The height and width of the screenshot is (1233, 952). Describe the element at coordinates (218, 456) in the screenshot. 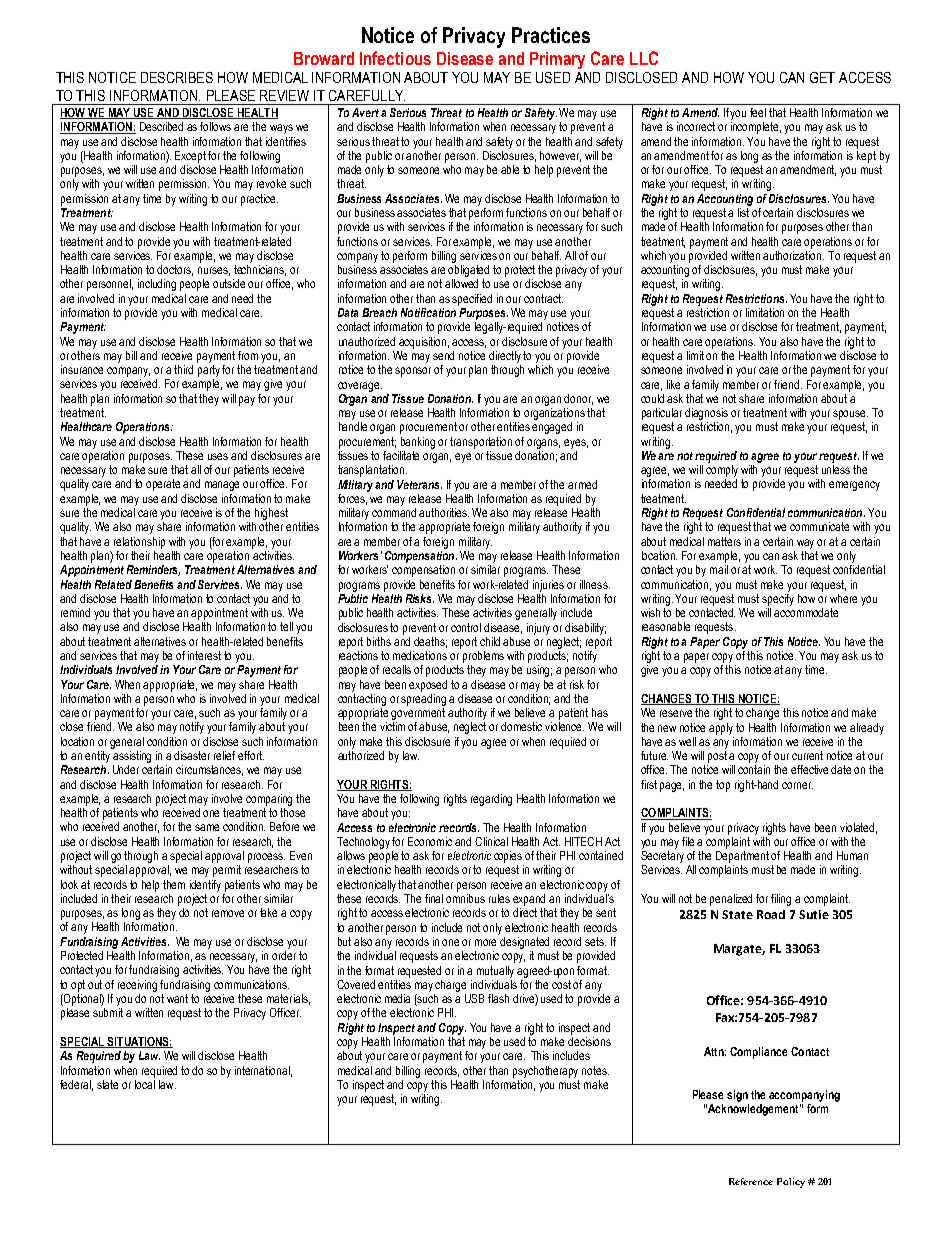

I see `uses` at that location.
